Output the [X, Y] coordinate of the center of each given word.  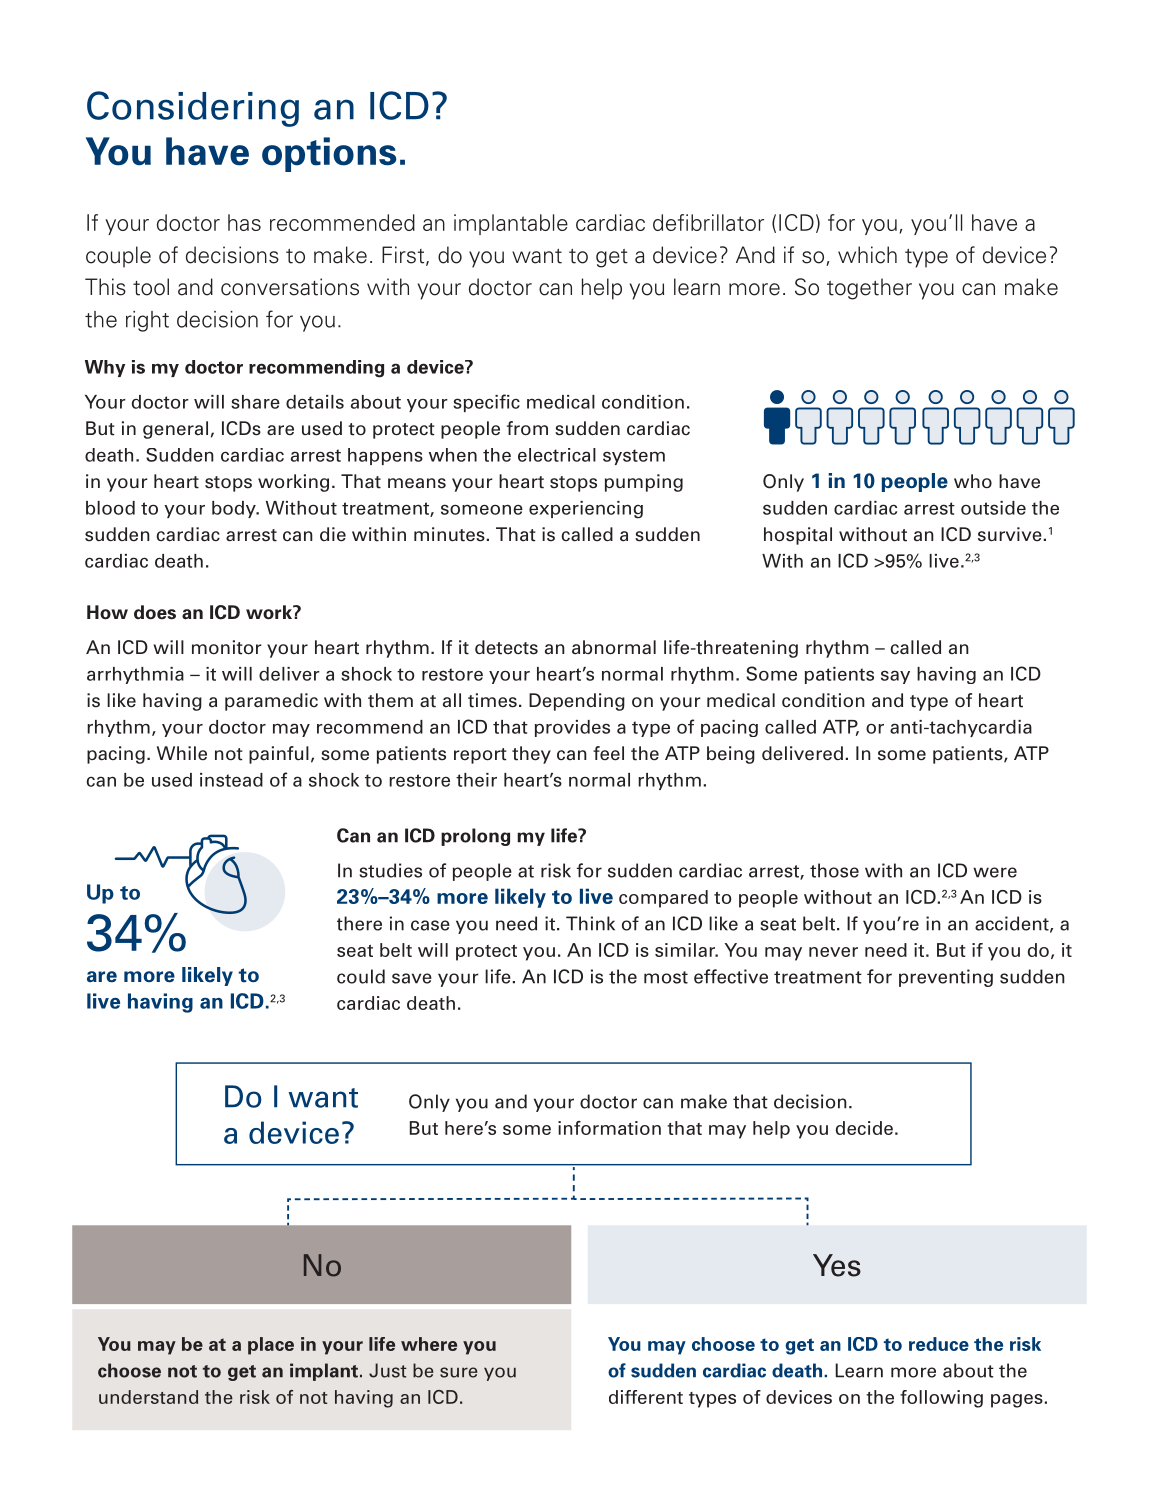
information [609, 1128]
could [361, 976]
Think [590, 923]
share [255, 402]
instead [231, 780]
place [271, 1346]
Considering [193, 109]
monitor [227, 647]
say [895, 677]
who [973, 481]
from [527, 428]
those [834, 870]
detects [506, 647]
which [867, 255]
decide [864, 1128]
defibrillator [708, 222]
